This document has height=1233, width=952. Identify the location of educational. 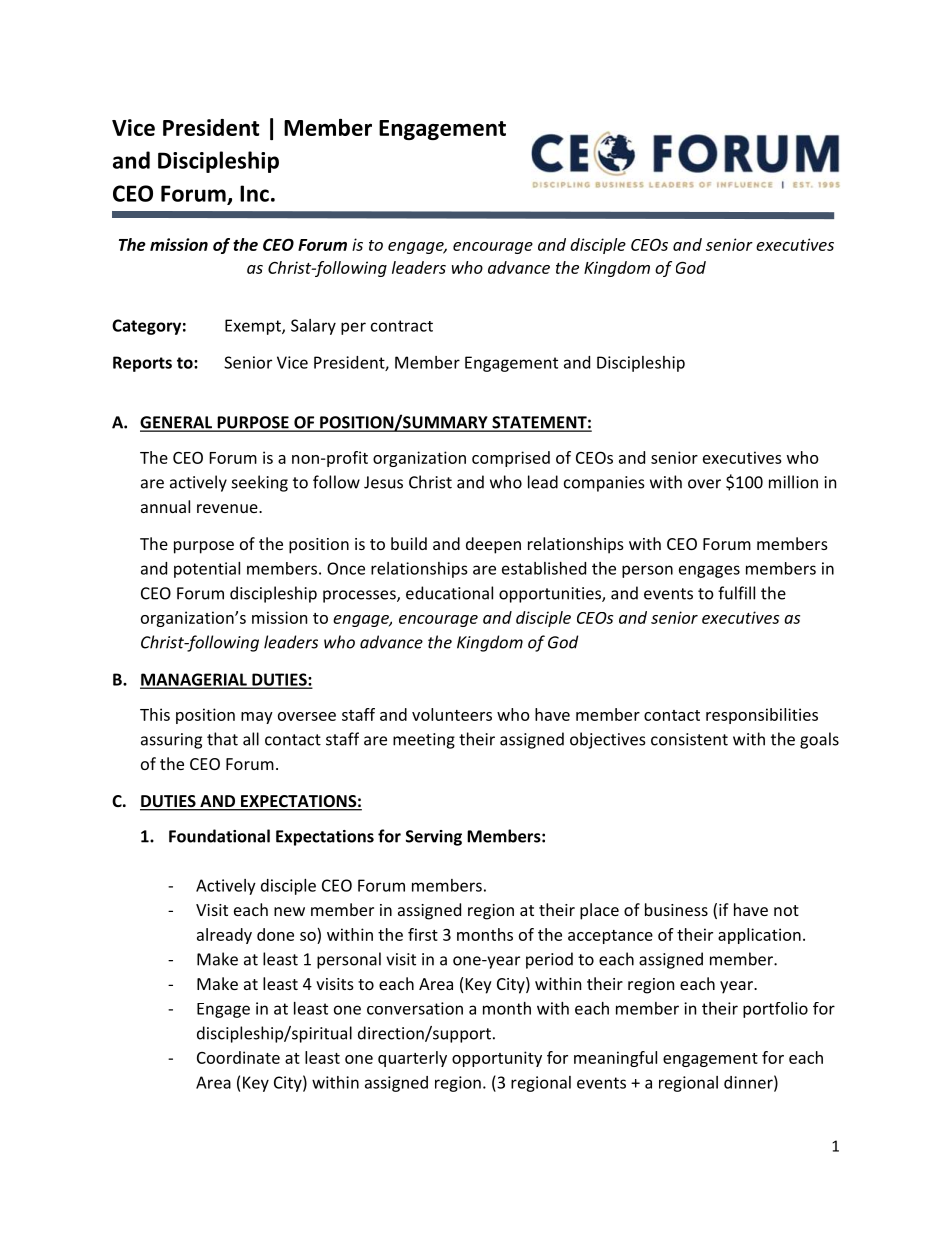
(449, 593).
